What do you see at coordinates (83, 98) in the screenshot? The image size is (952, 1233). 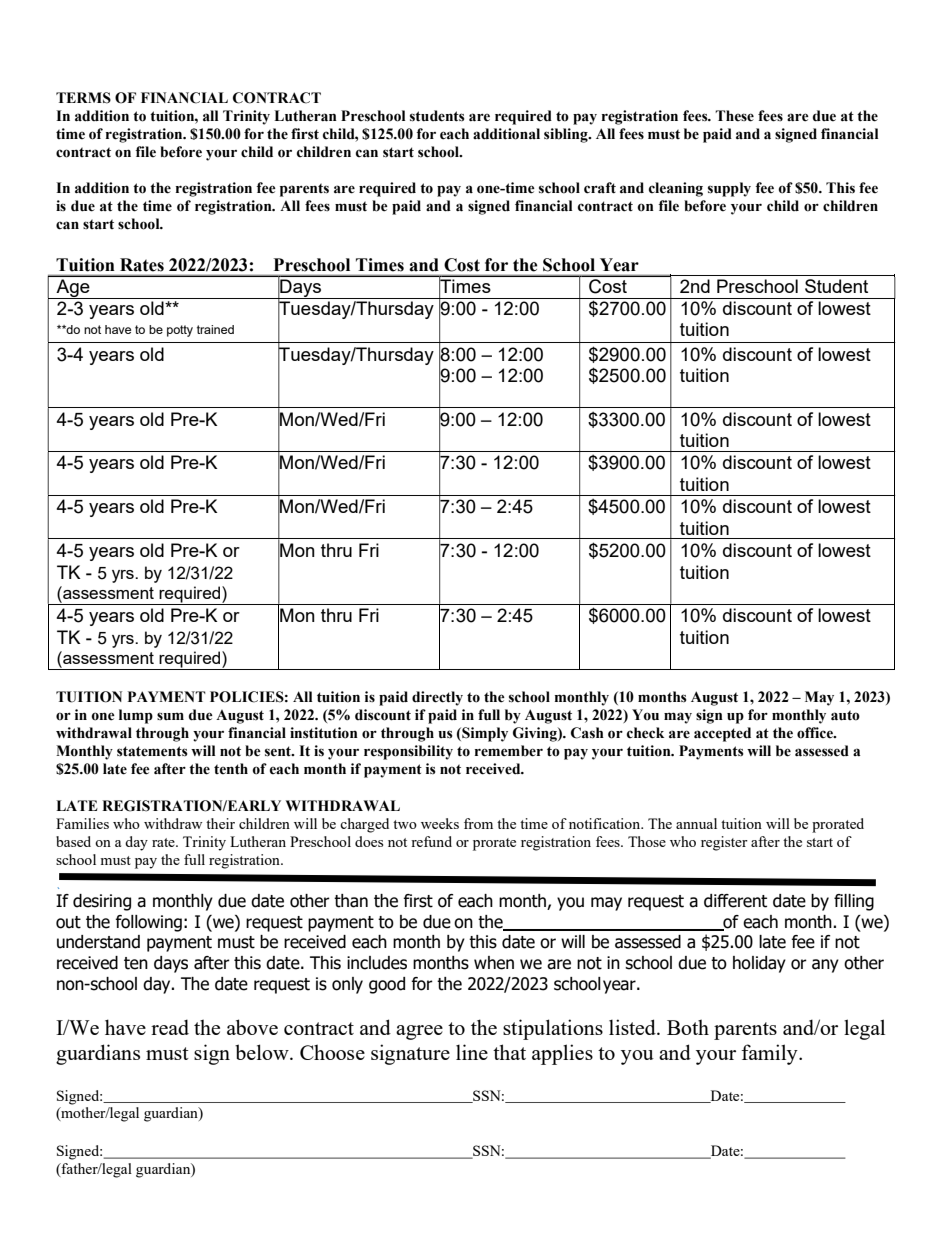 I see `TERMS` at bounding box center [83, 98].
